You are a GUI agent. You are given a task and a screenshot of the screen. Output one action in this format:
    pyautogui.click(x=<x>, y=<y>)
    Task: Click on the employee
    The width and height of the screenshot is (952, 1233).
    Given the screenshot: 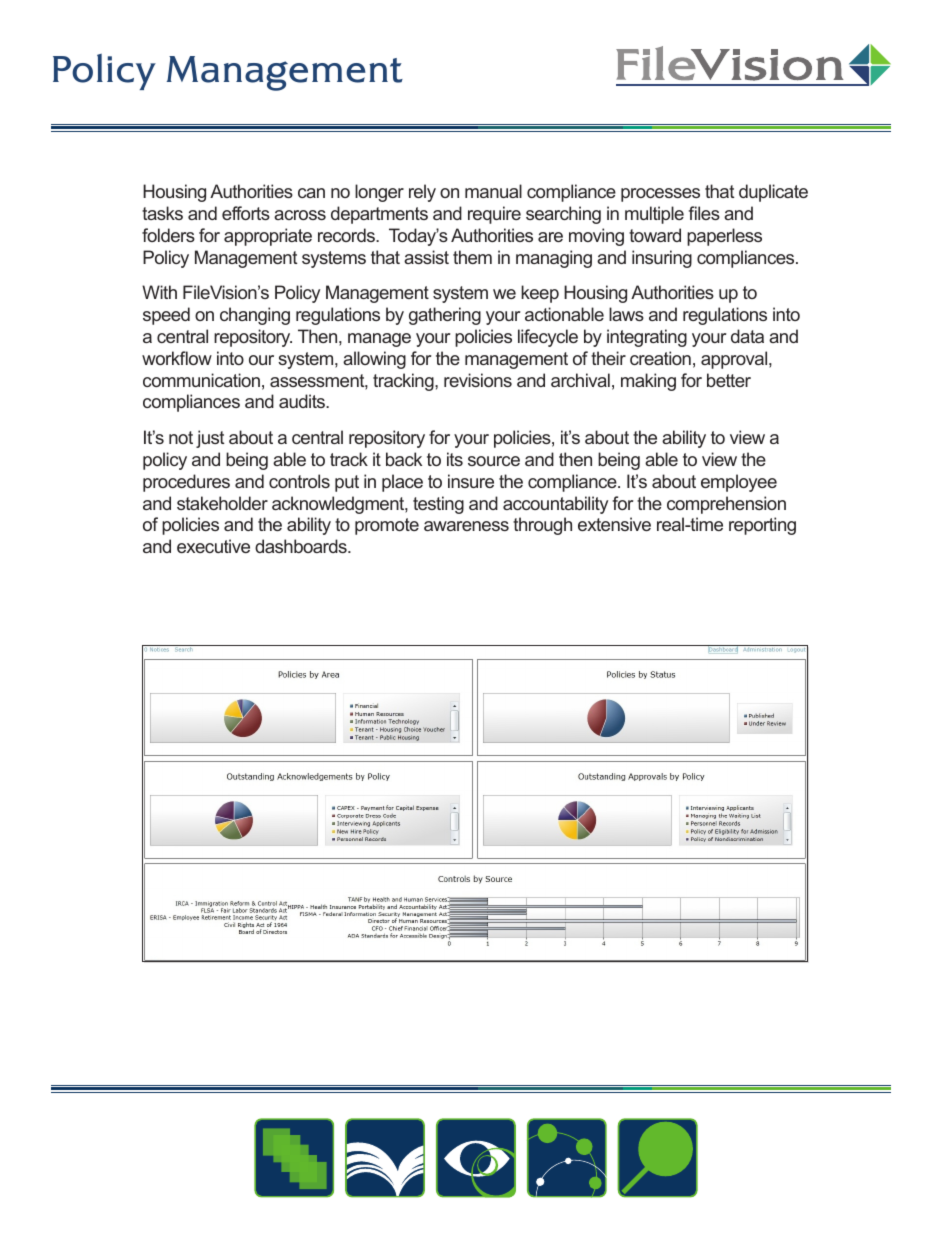 What is the action you would take?
    pyautogui.click(x=739, y=483)
